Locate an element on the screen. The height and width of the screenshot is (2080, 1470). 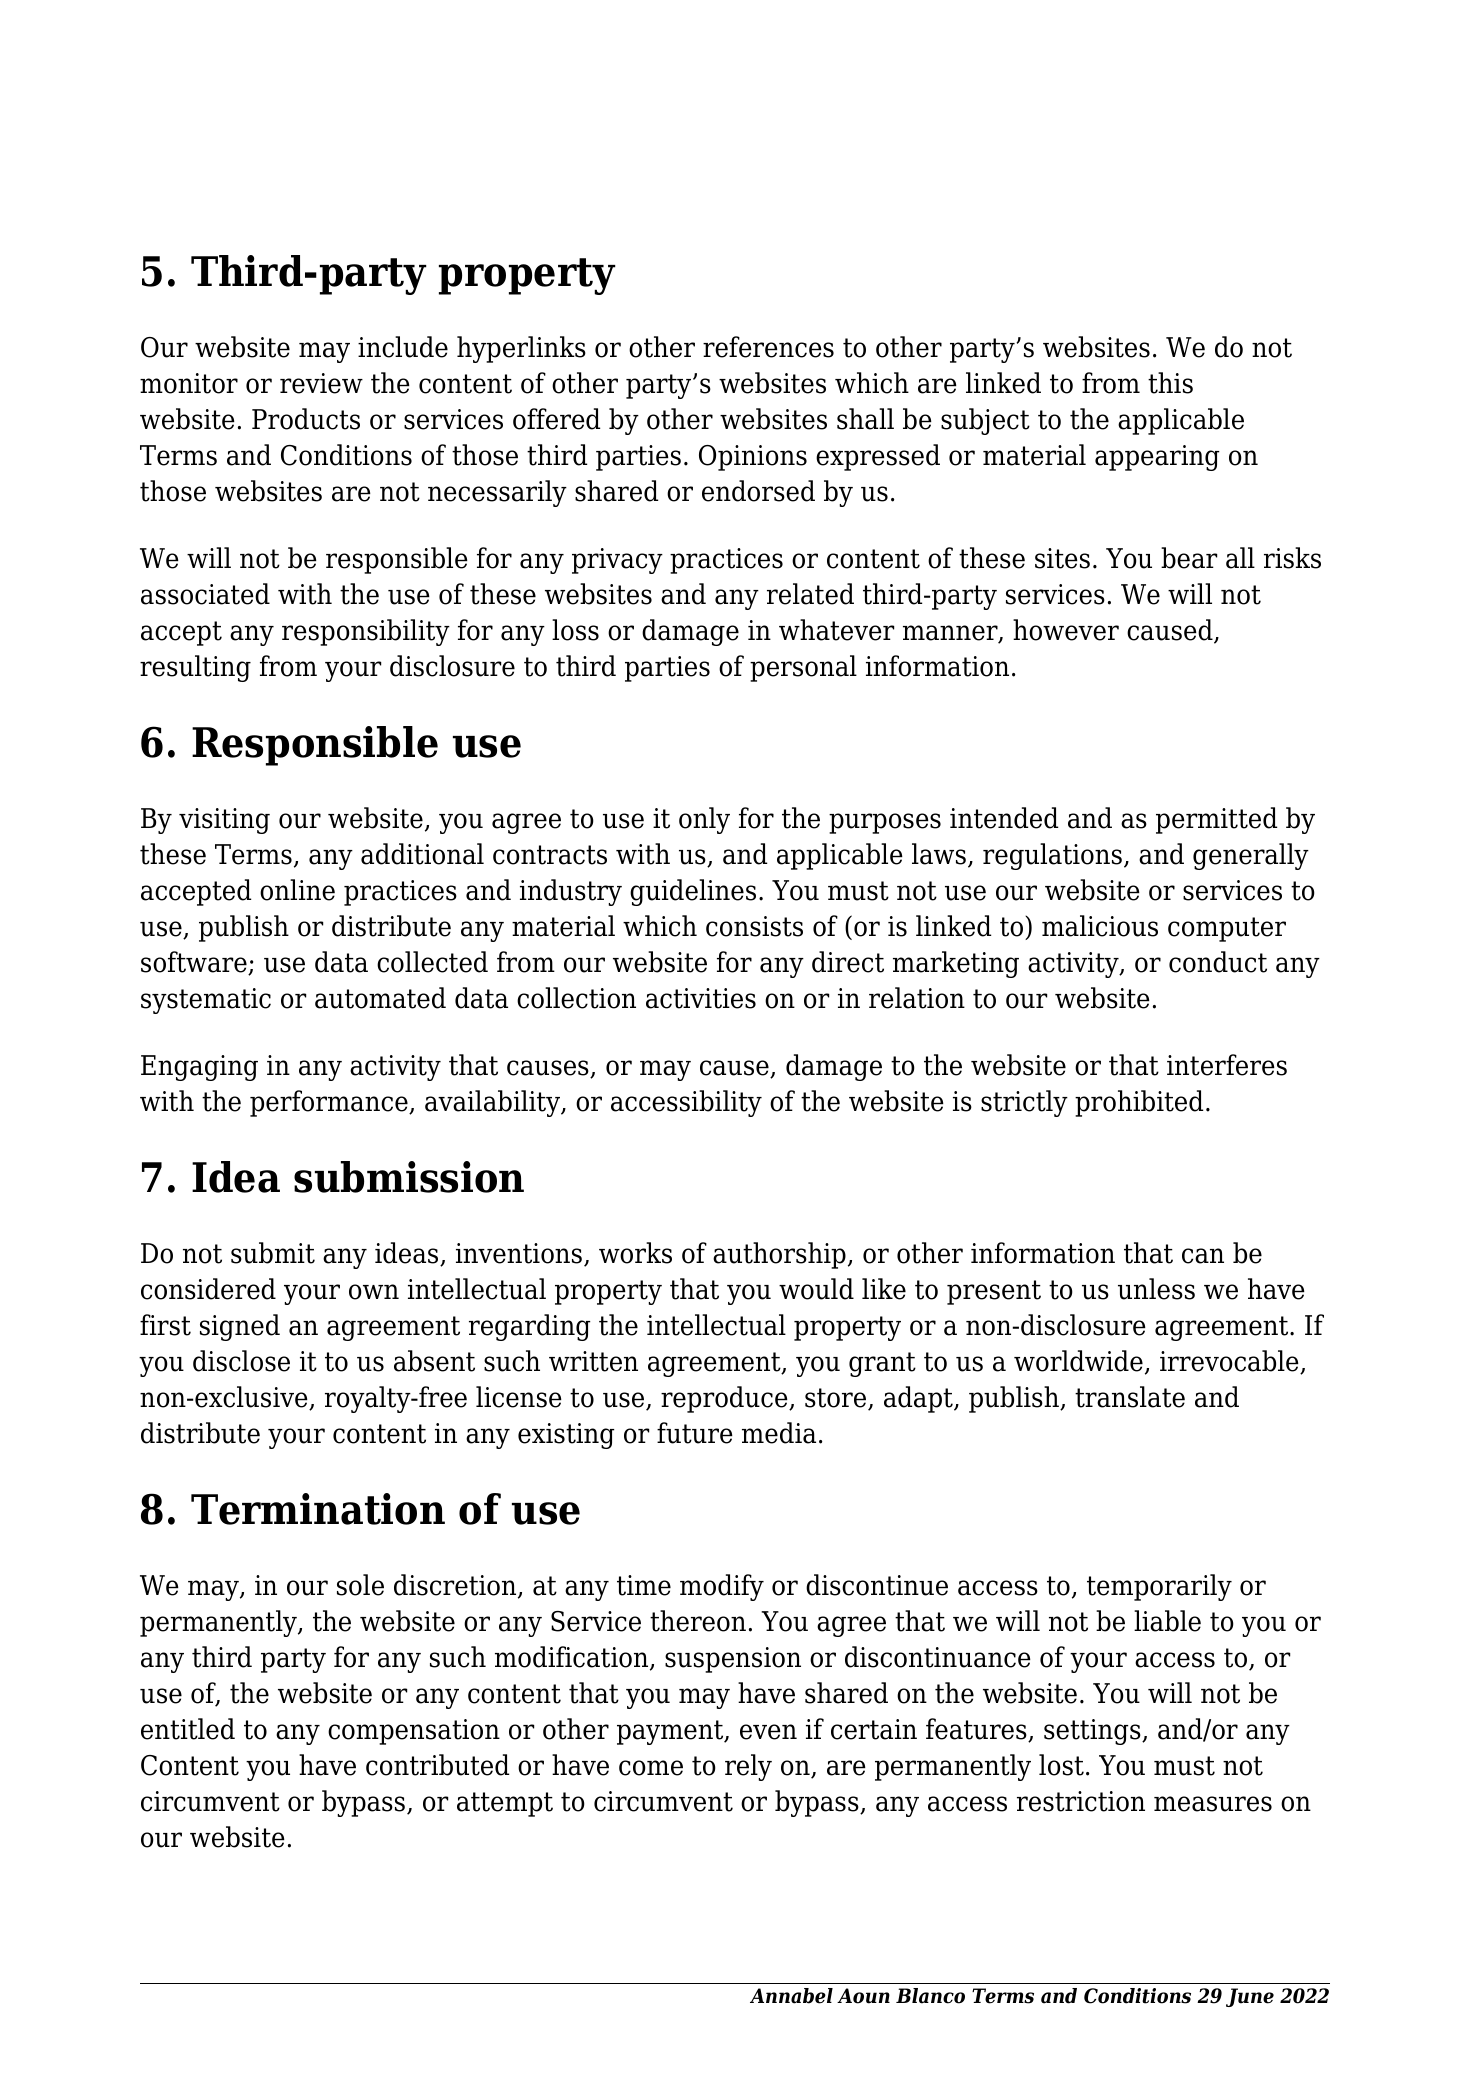
Termination is located at coordinates (318, 1509).
